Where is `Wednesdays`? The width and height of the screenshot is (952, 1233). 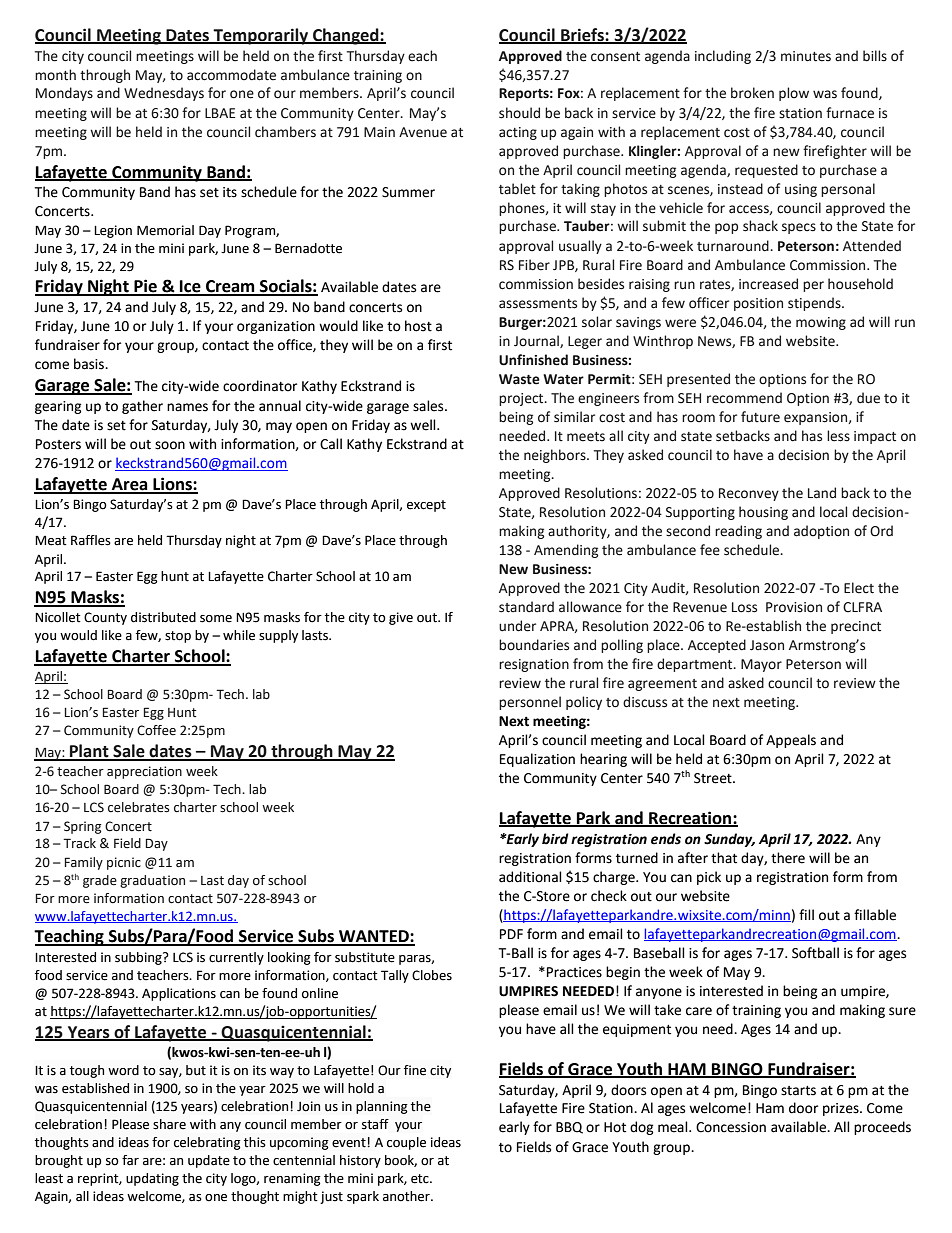
Wednesdays is located at coordinates (164, 94).
